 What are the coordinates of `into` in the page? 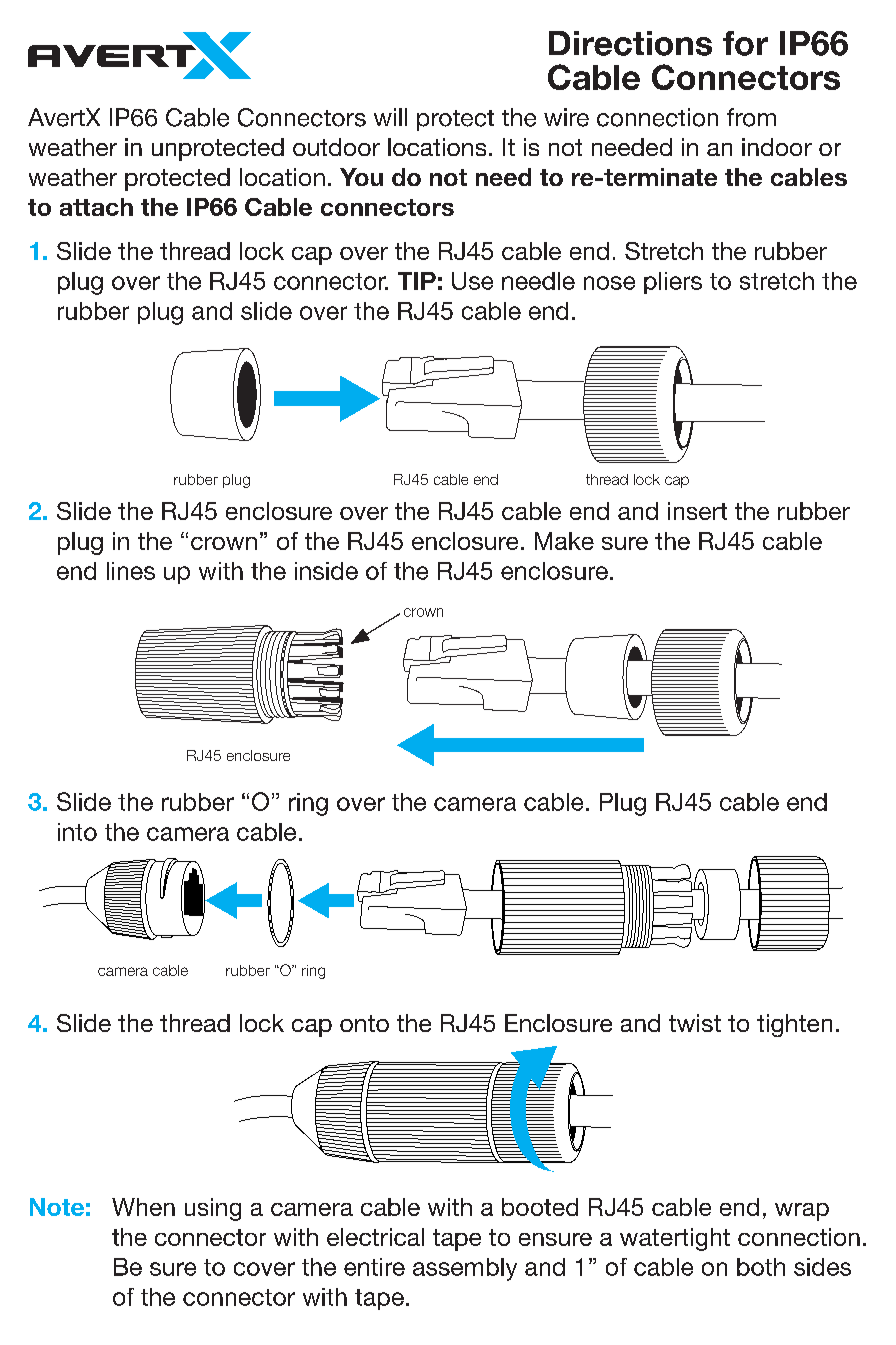 It's located at (77, 832).
